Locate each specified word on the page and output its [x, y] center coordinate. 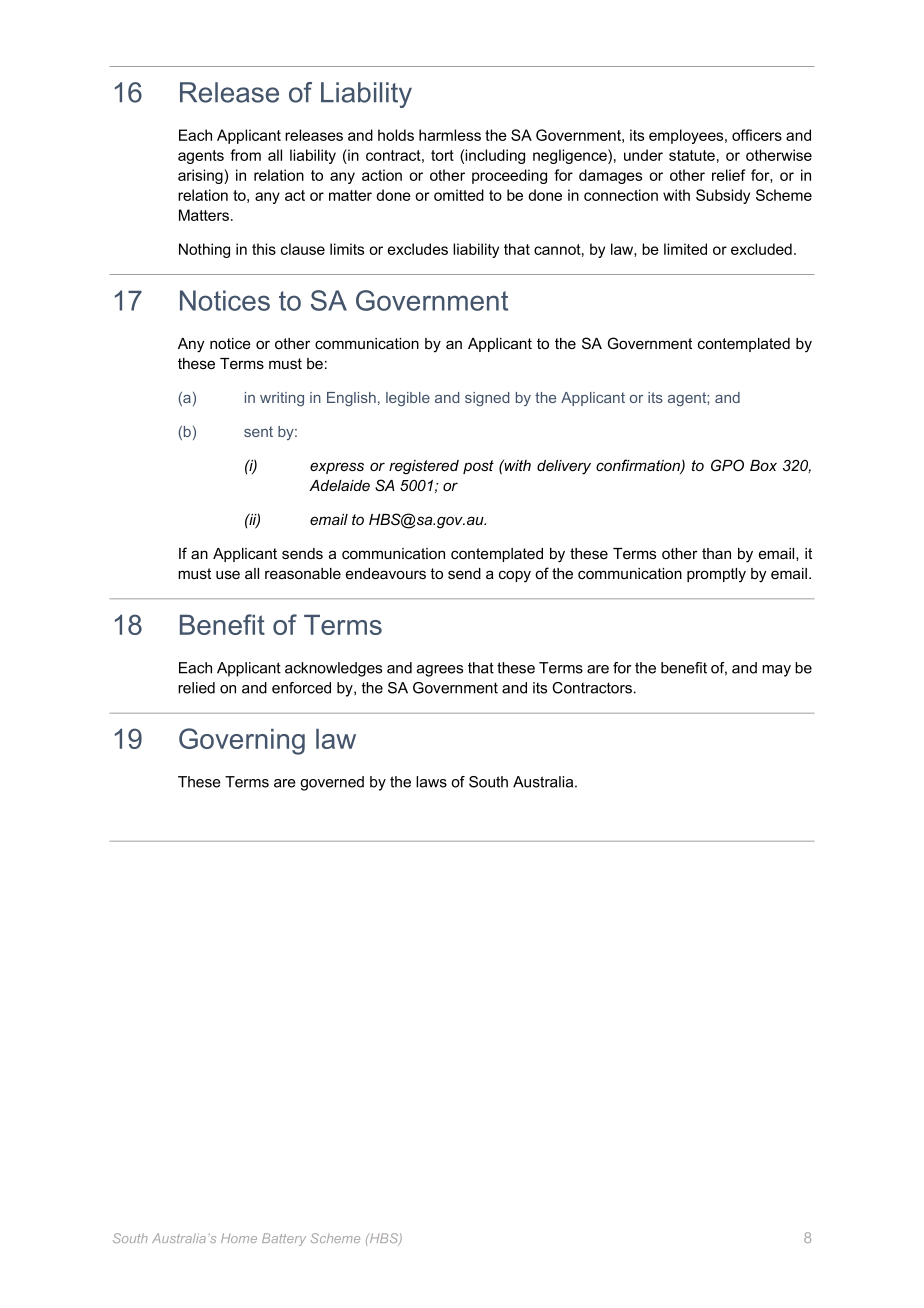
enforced [301, 688]
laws [431, 782]
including [495, 156]
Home [239, 1238]
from [245, 155]
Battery [284, 1239]
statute [692, 155]
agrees [440, 671]
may [776, 671]
